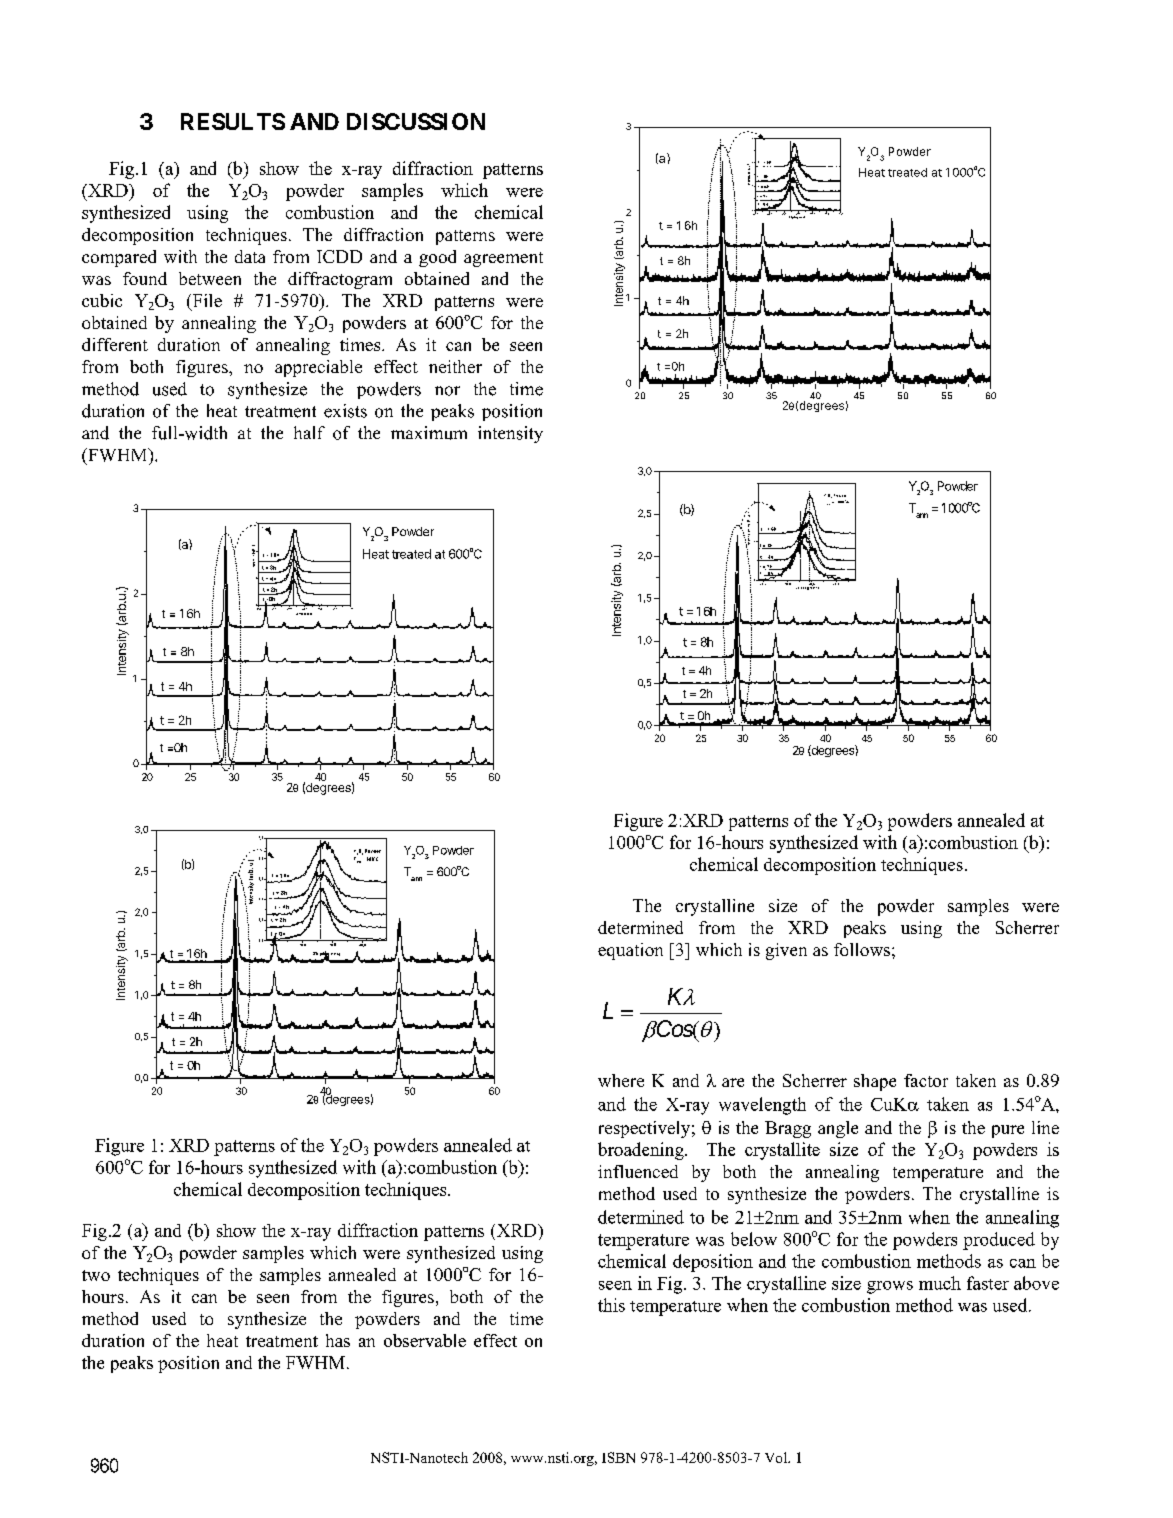  Describe the element at coordinates (618, 1457) in the image. I see `ISBN` at that location.
